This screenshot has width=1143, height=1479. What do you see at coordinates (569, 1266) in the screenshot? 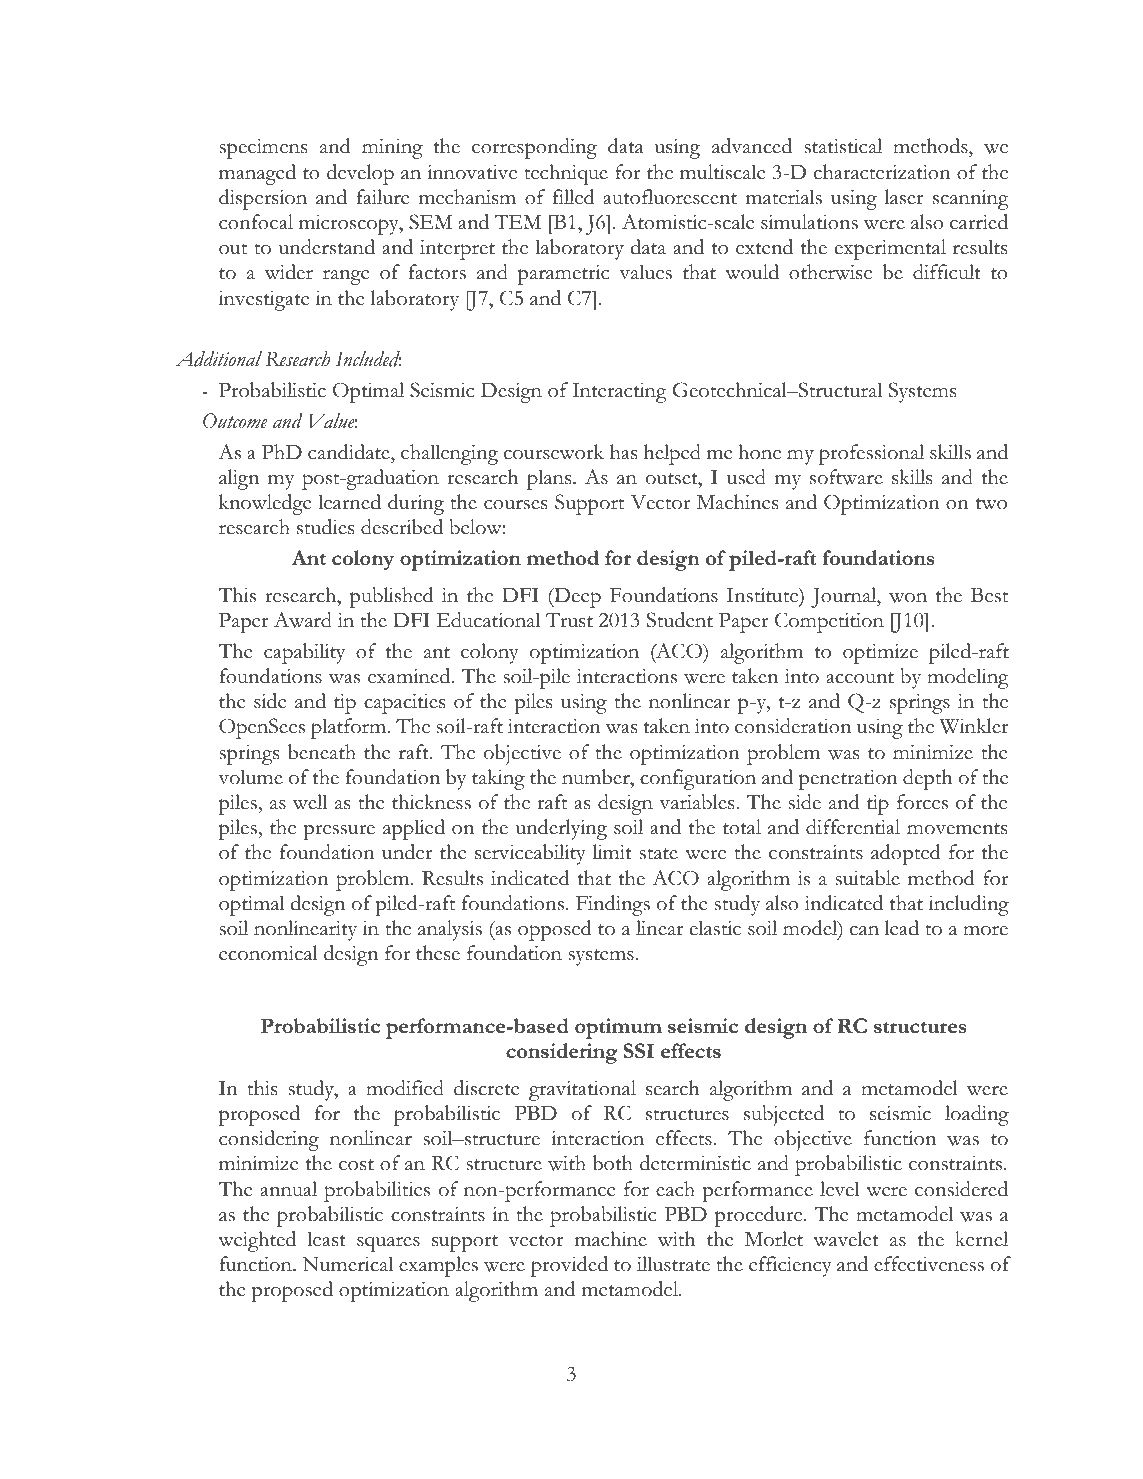
I see `provided` at bounding box center [569, 1266].
